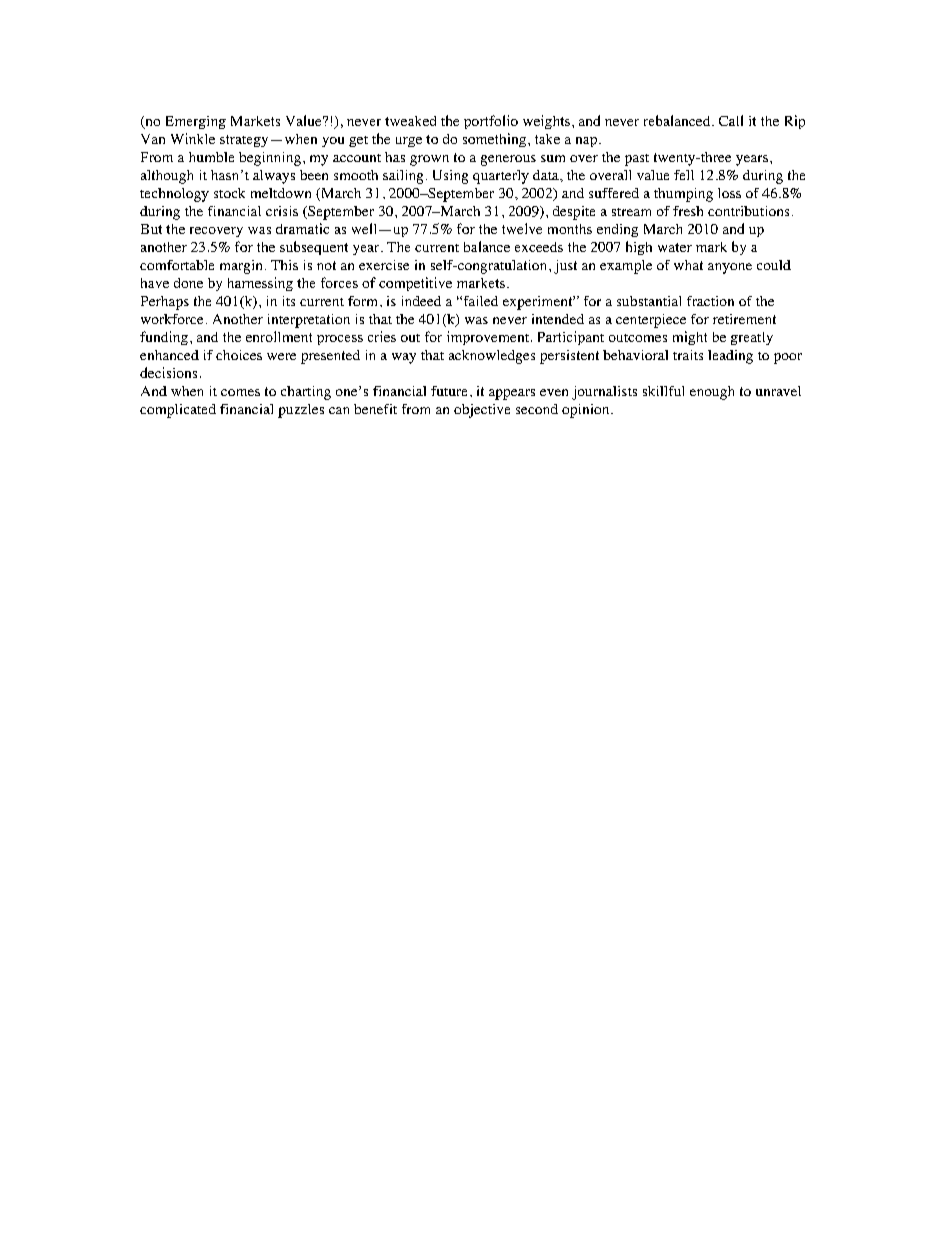 The image size is (952, 1233). Describe the element at coordinates (282, 211) in the document. I see `crisis` at that location.
